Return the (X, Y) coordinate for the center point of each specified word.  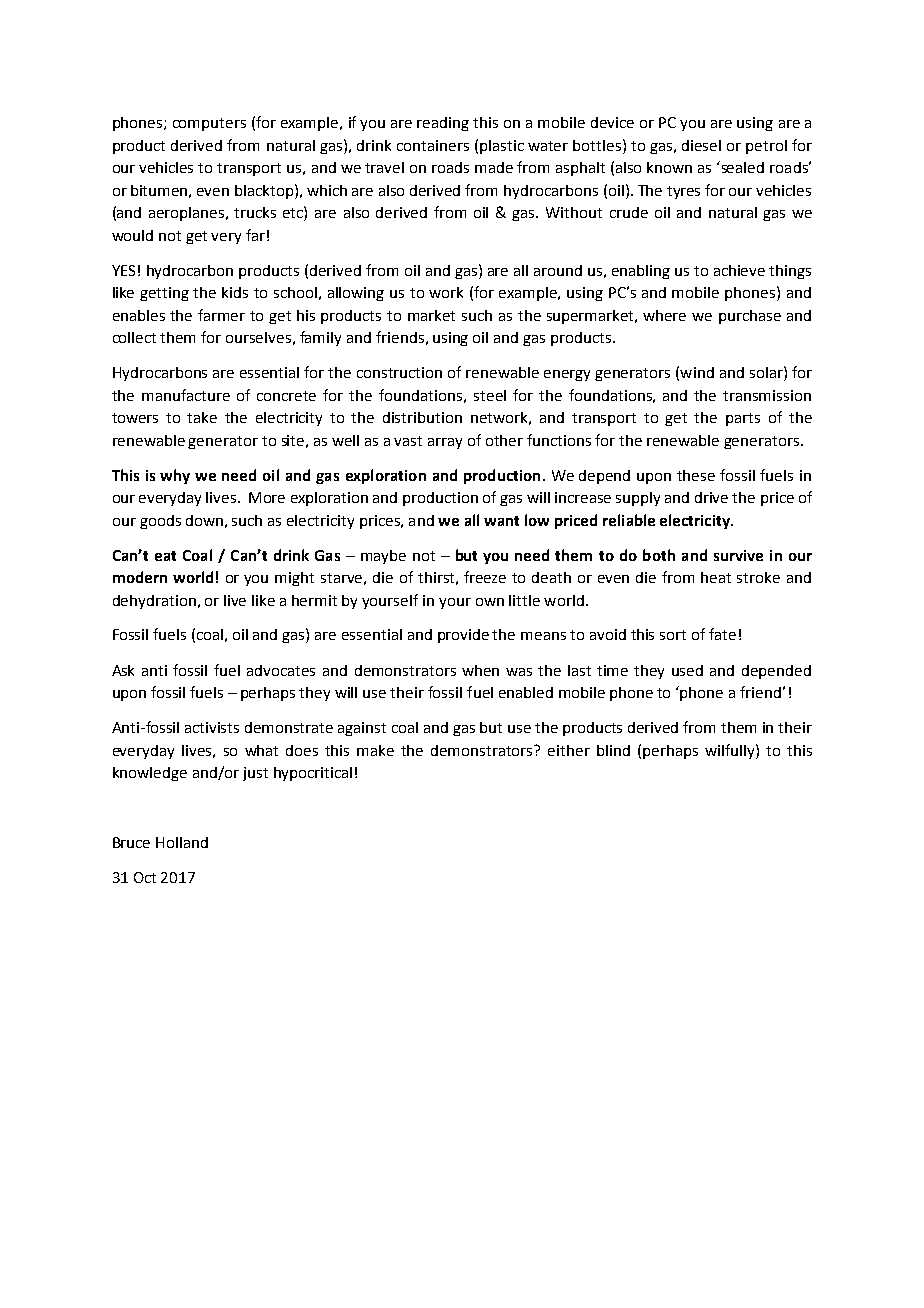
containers (433, 145)
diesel (701, 145)
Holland (182, 842)
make (375, 750)
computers (209, 124)
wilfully (731, 751)
